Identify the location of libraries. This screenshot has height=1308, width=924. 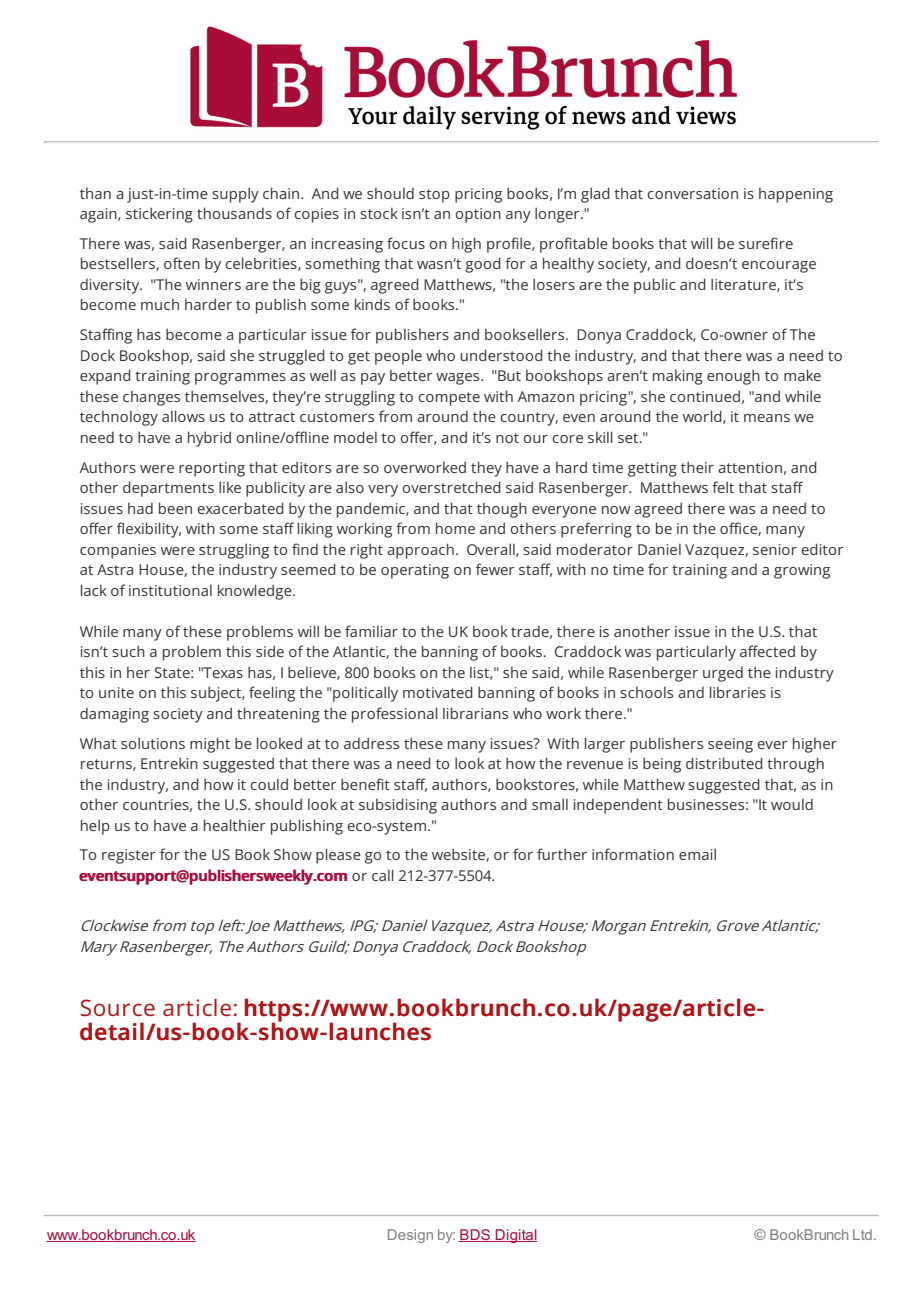
(738, 692).
